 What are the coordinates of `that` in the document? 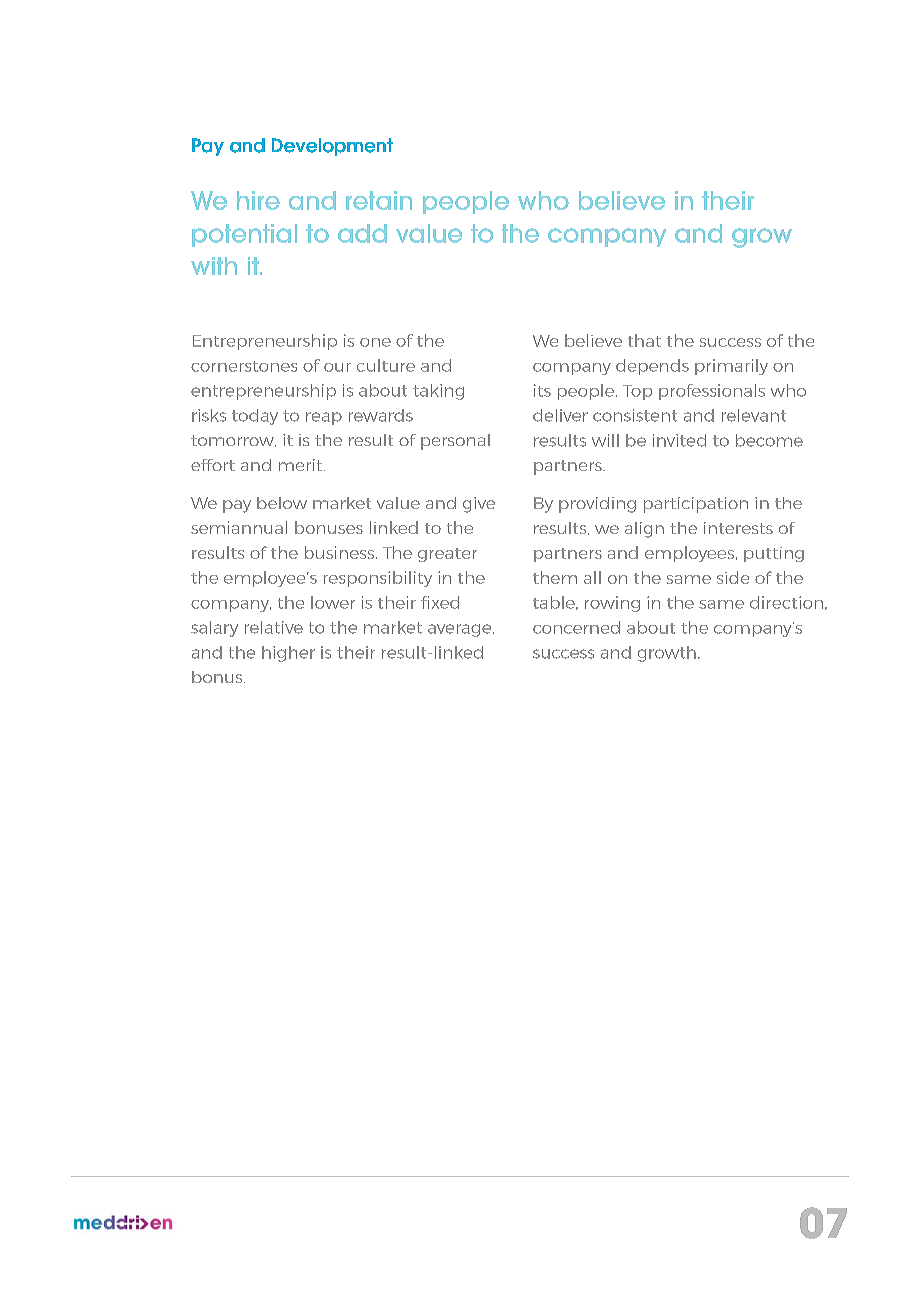 It's located at (644, 340).
